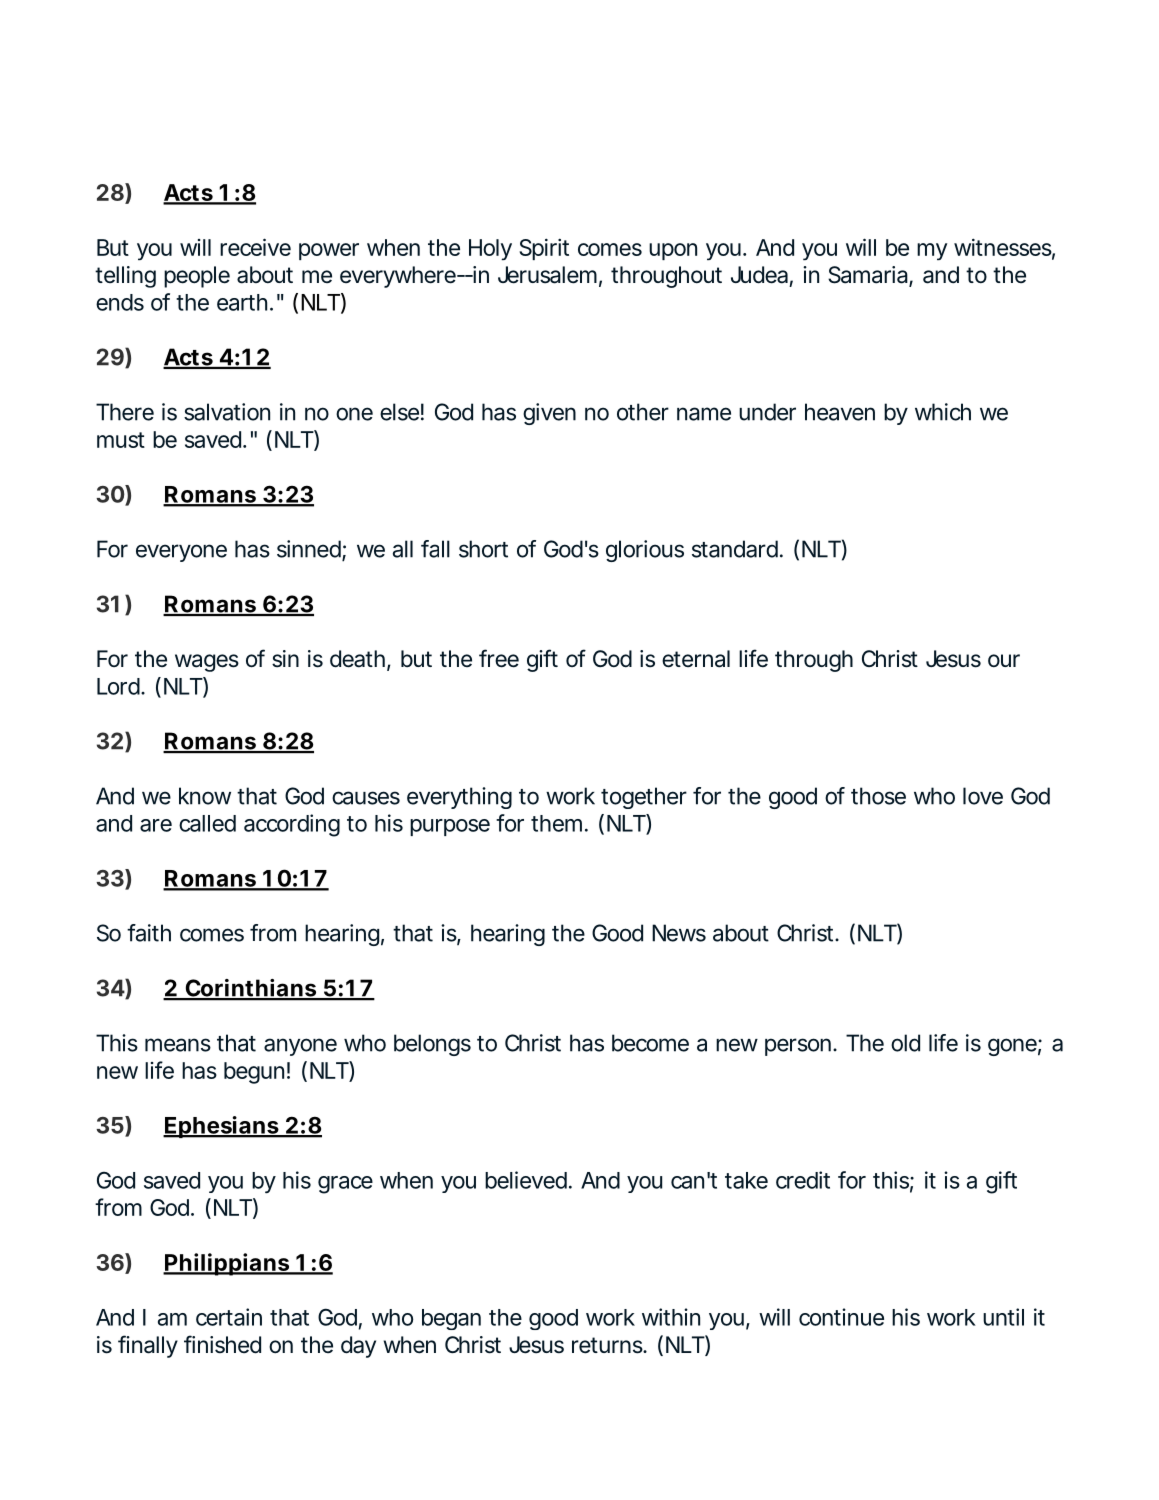 This screenshot has width=1159, height=1500. Describe the element at coordinates (868, 275) in the screenshot. I see `Samaria` at that location.
